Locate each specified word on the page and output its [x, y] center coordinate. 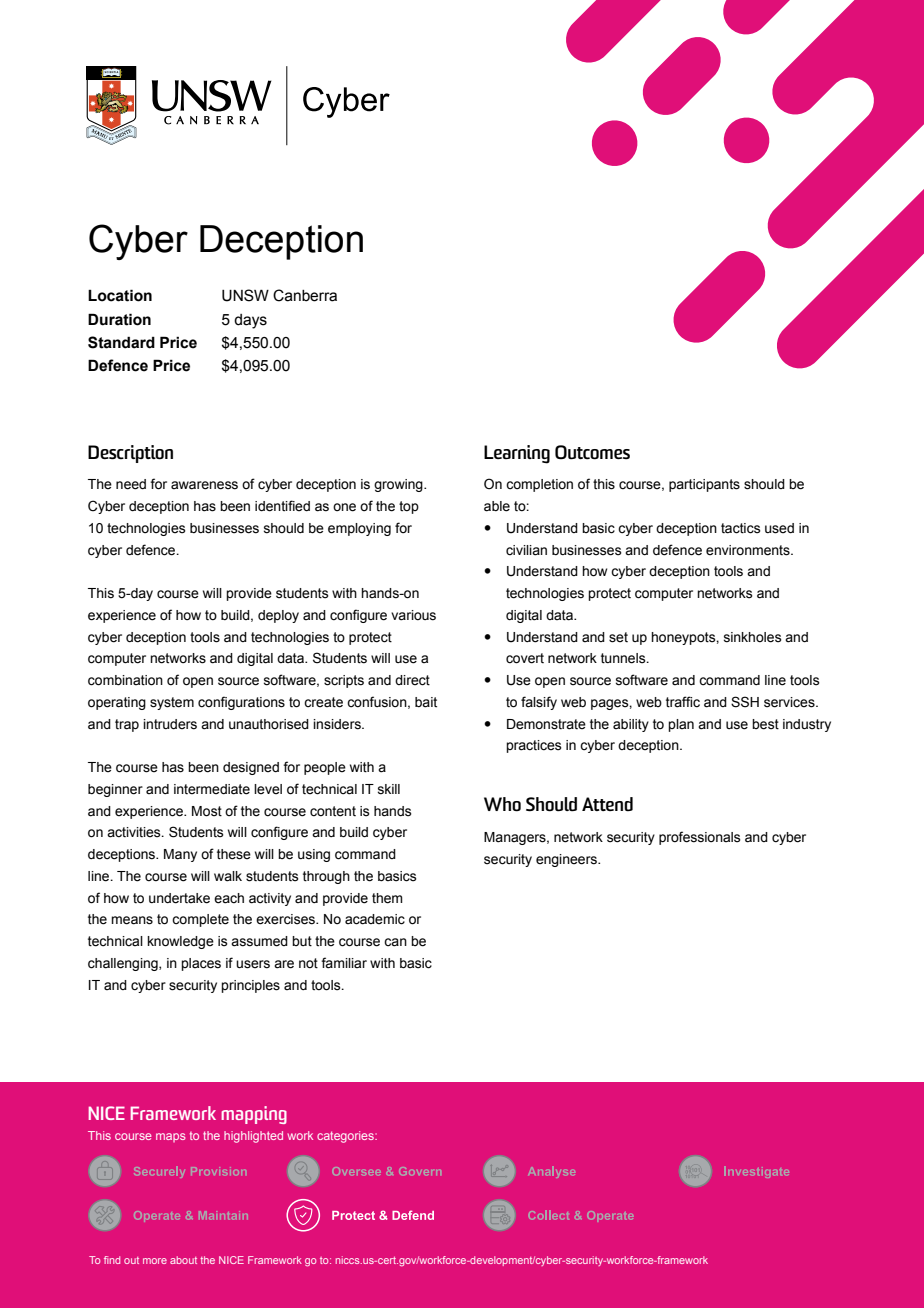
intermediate [212, 789]
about [183, 1260]
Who [502, 804]
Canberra [305, 295]
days [250, 321]
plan [681, 725]
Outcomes [592, 452]
